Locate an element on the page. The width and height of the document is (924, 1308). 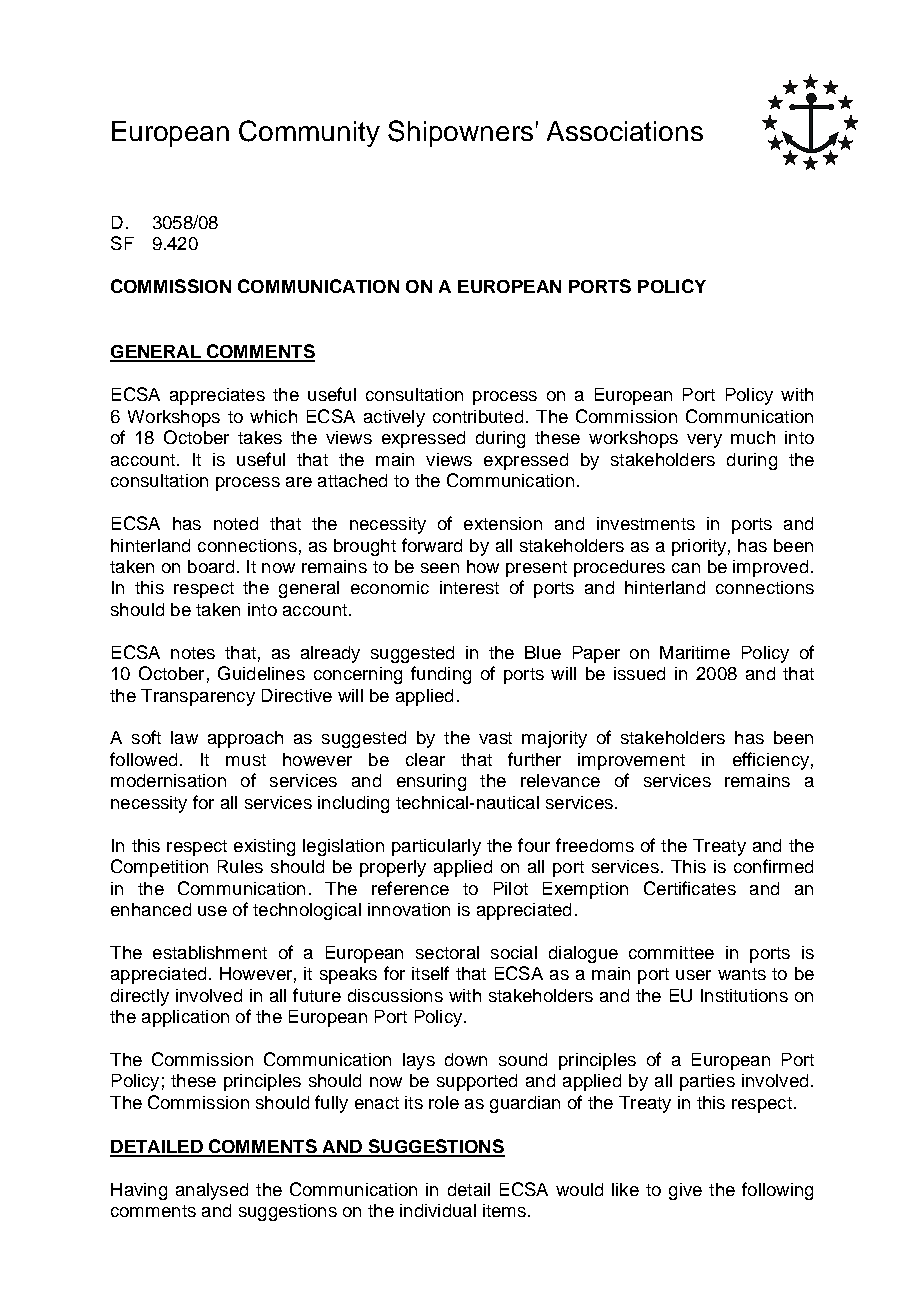
funding is located at coordinates (441, 675).
